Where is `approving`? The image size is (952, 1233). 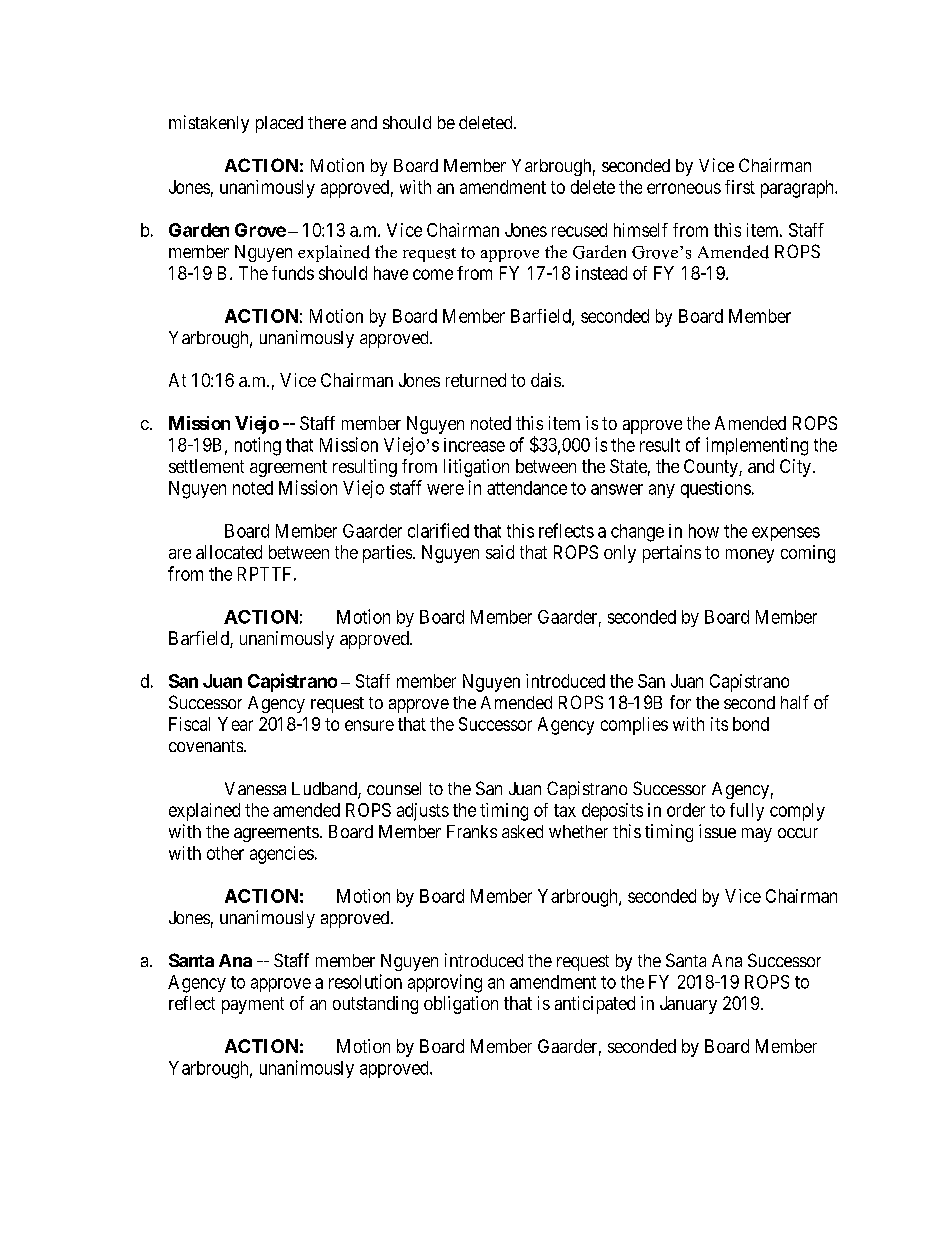 approving is located at coordinates (445, 983).
